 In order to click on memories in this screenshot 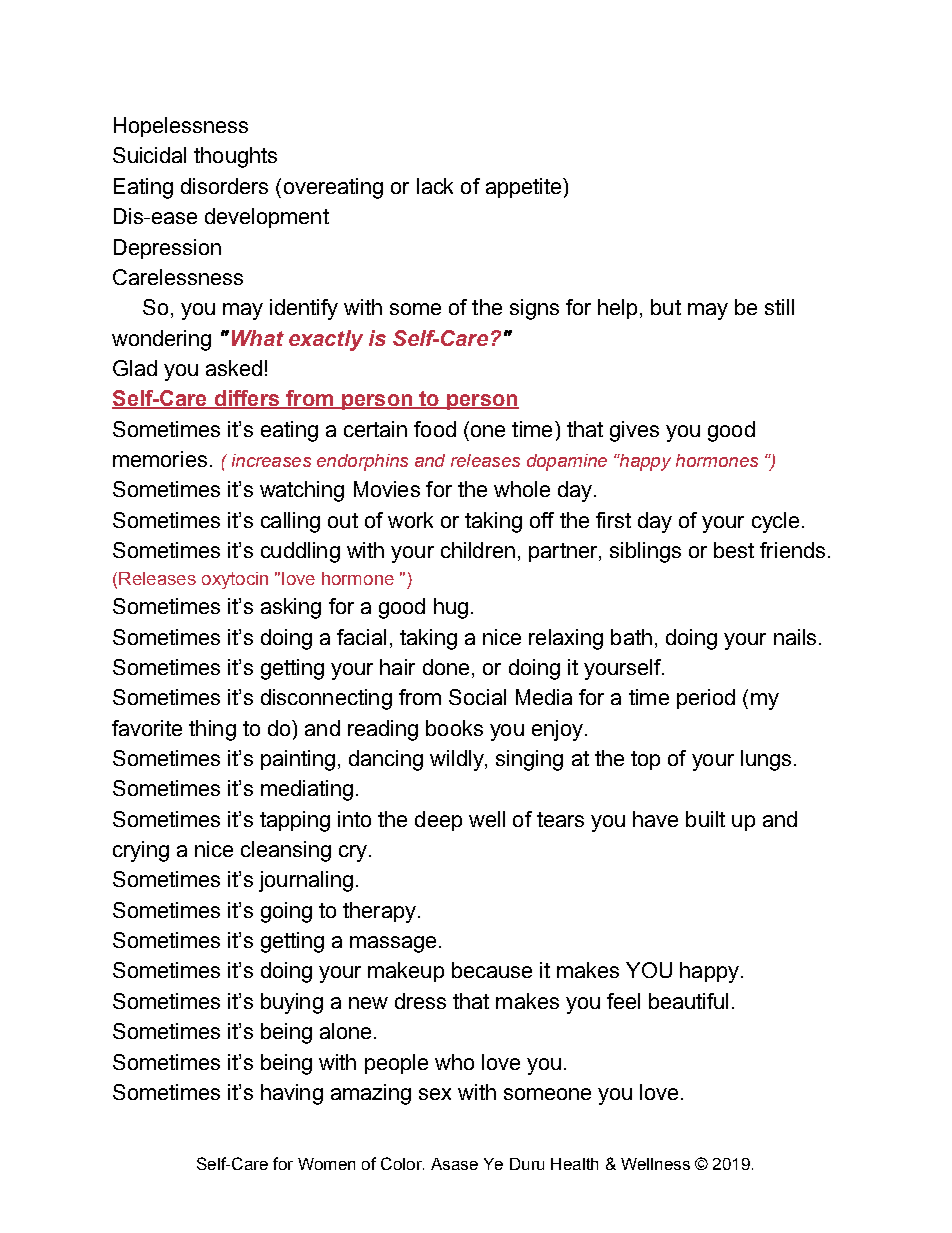, I will do `click(160, 459)`.
